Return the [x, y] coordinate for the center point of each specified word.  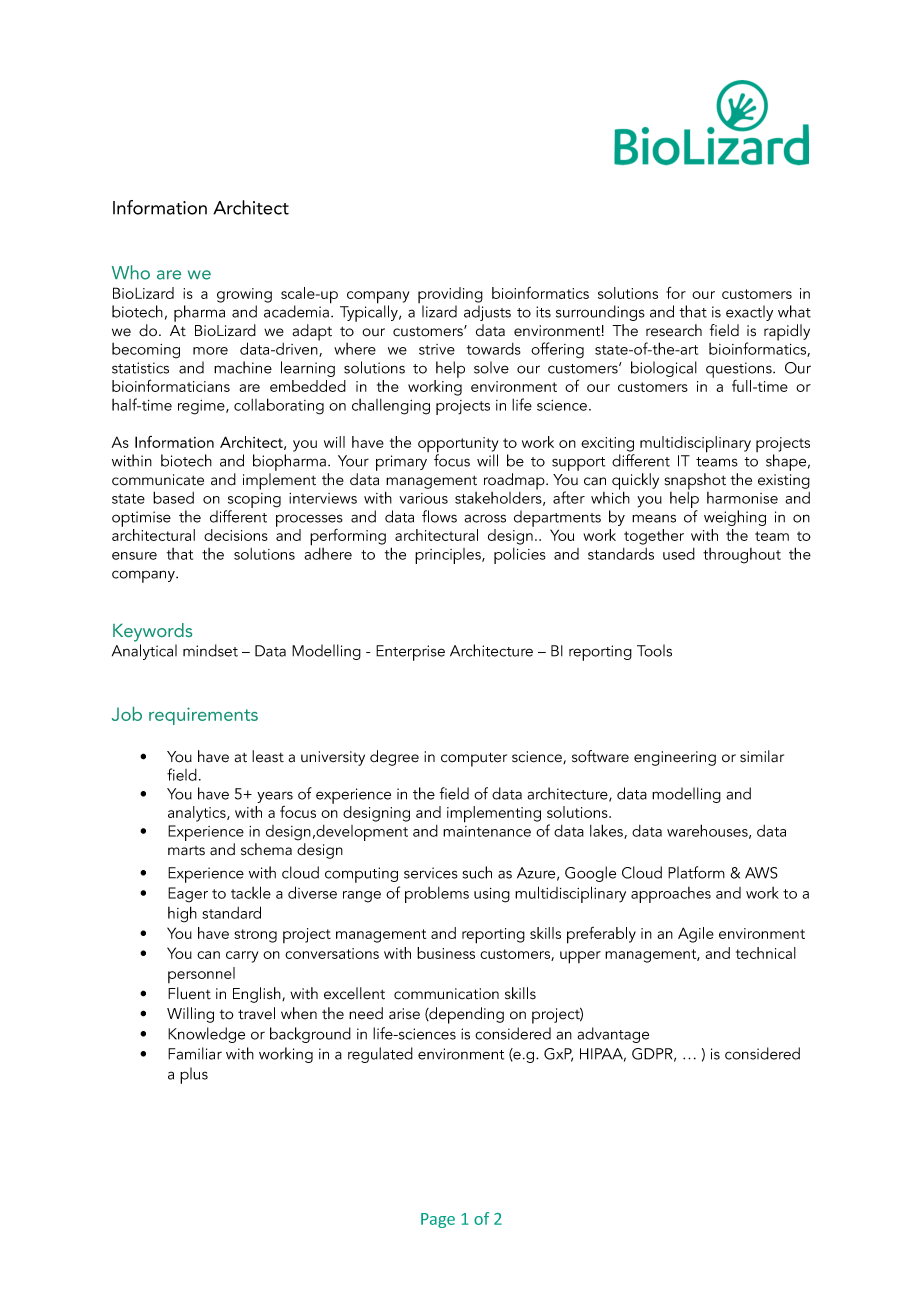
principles [449, 556]
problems [437, 895]
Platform [696, 872]
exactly [749, 313]
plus [194, 1075]
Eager [188, 895]
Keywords [152, 632]
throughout [742, 556]
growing [244, 295]
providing [450, 296]
